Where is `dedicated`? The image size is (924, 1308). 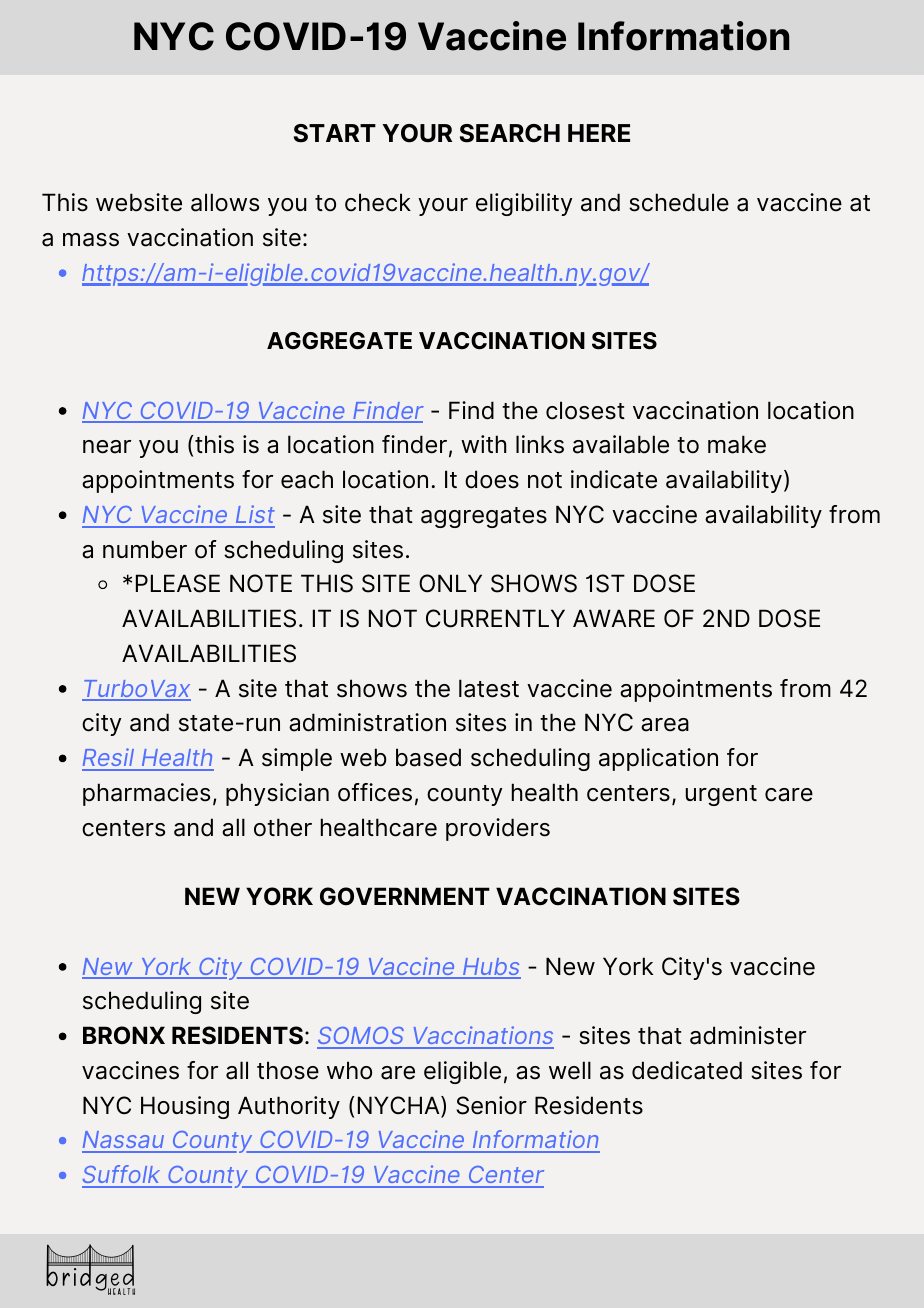
dedicated is located at coordinates (687, 1070).
